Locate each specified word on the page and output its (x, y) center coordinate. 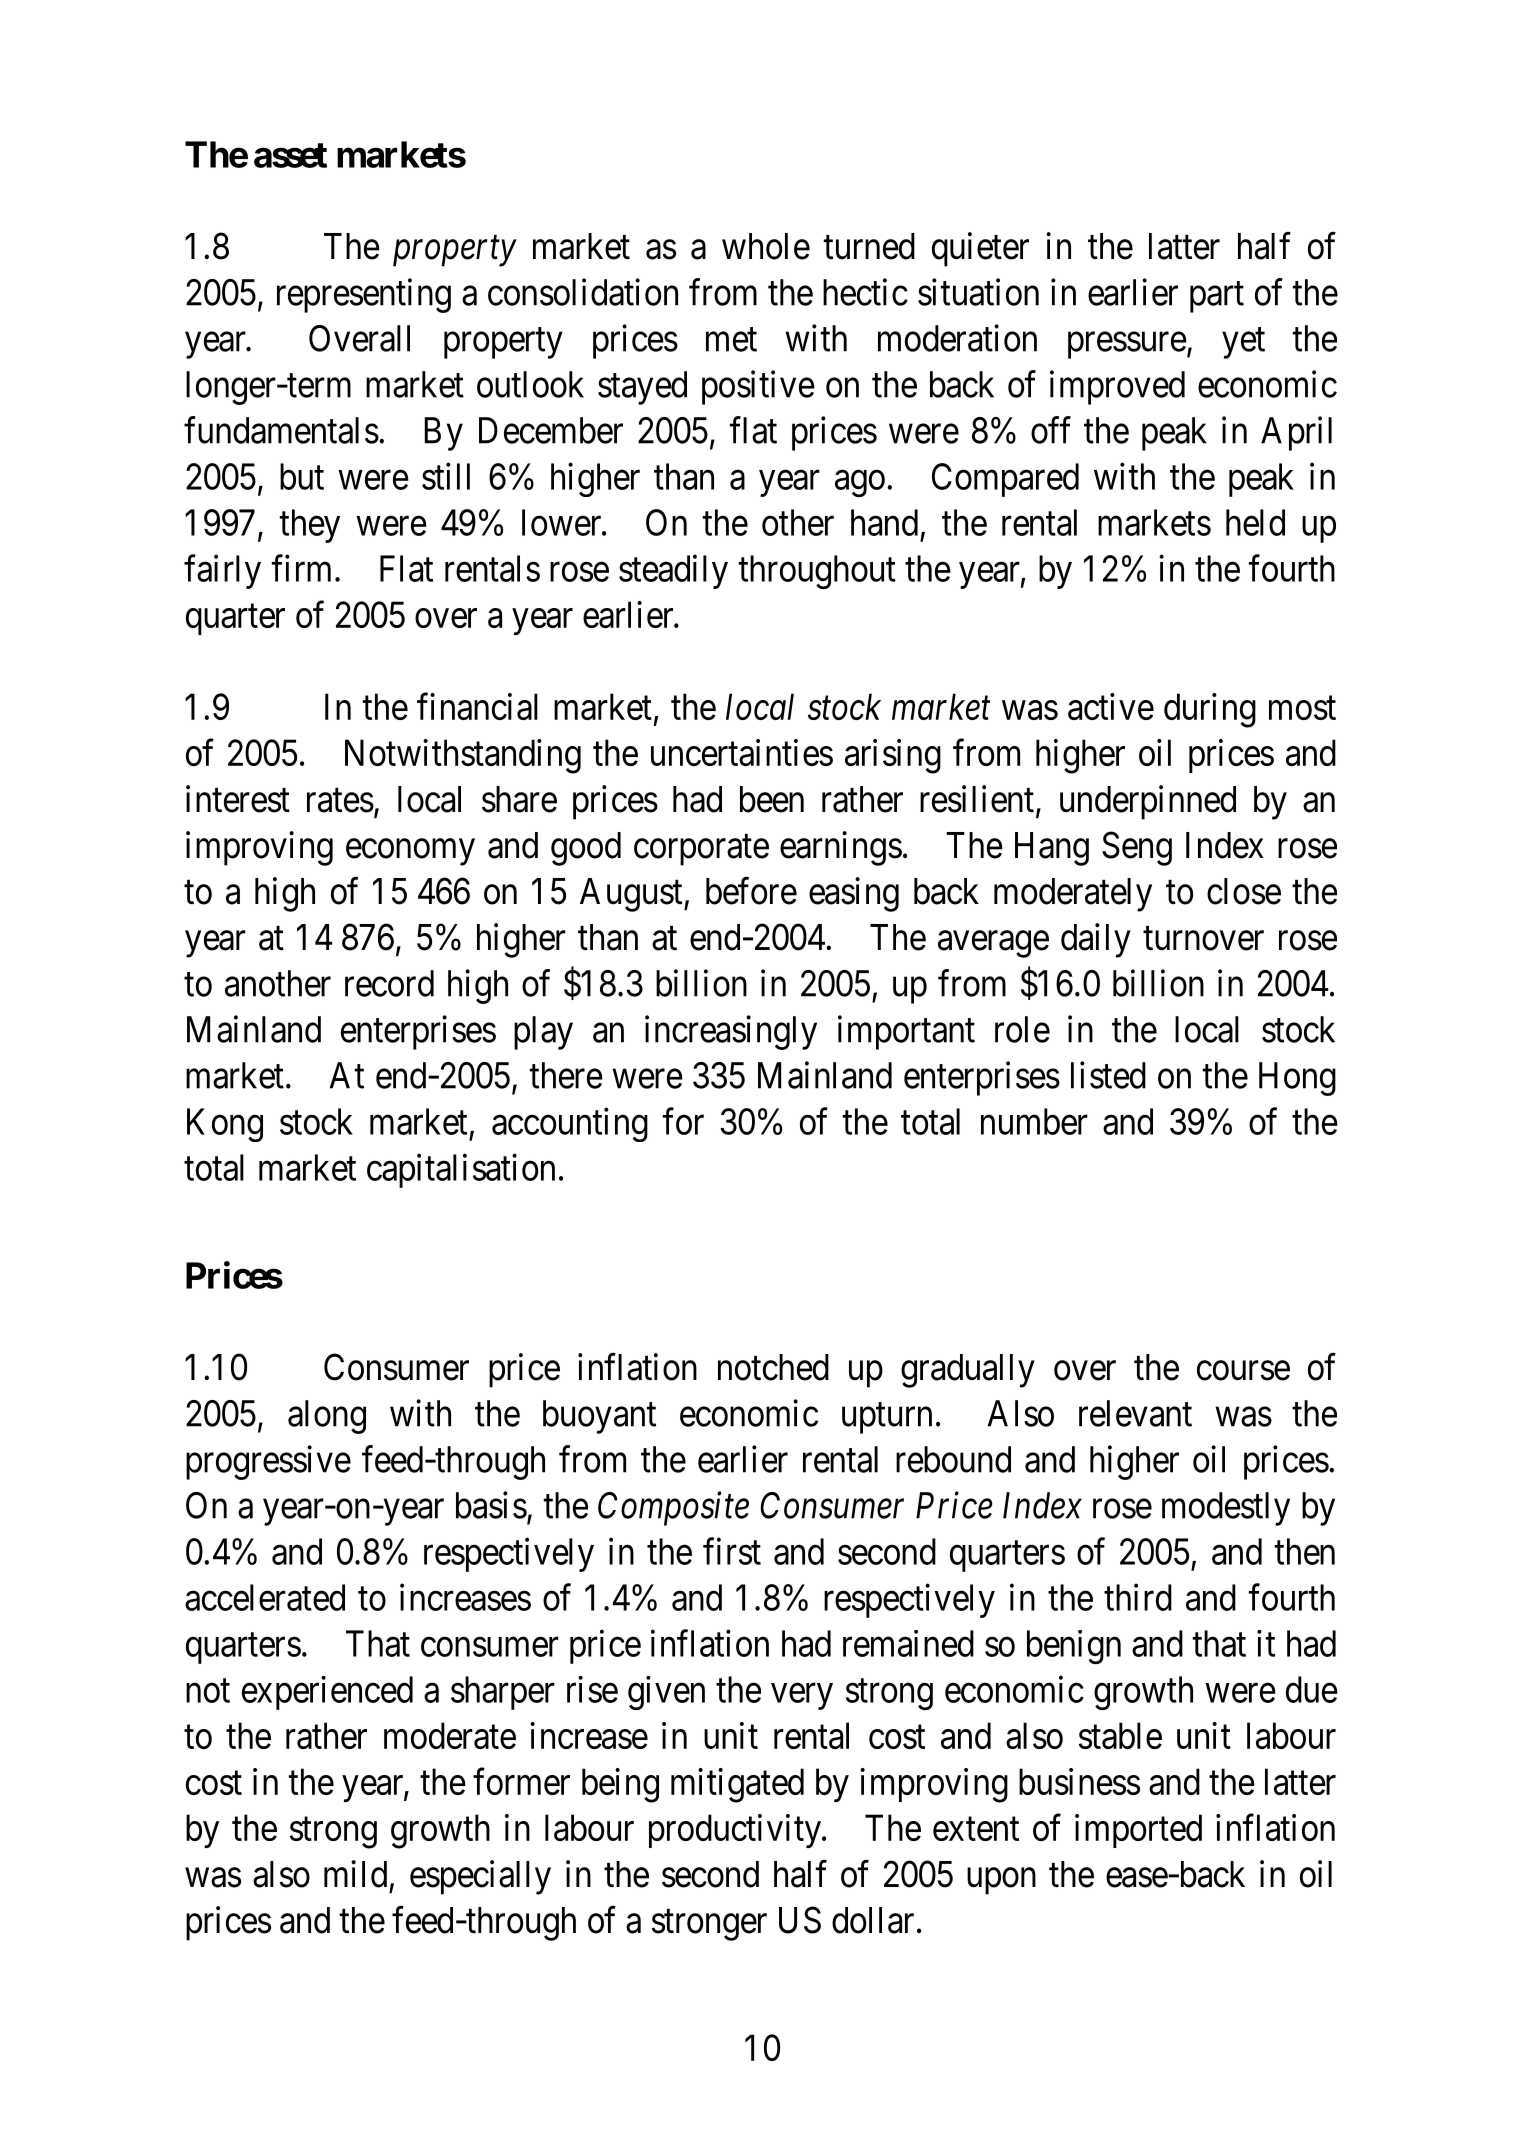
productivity (736, 1831)
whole (766, 246)
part (1217, 297)
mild (355, 1874)
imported (1138, 1831)
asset (290, 155)
